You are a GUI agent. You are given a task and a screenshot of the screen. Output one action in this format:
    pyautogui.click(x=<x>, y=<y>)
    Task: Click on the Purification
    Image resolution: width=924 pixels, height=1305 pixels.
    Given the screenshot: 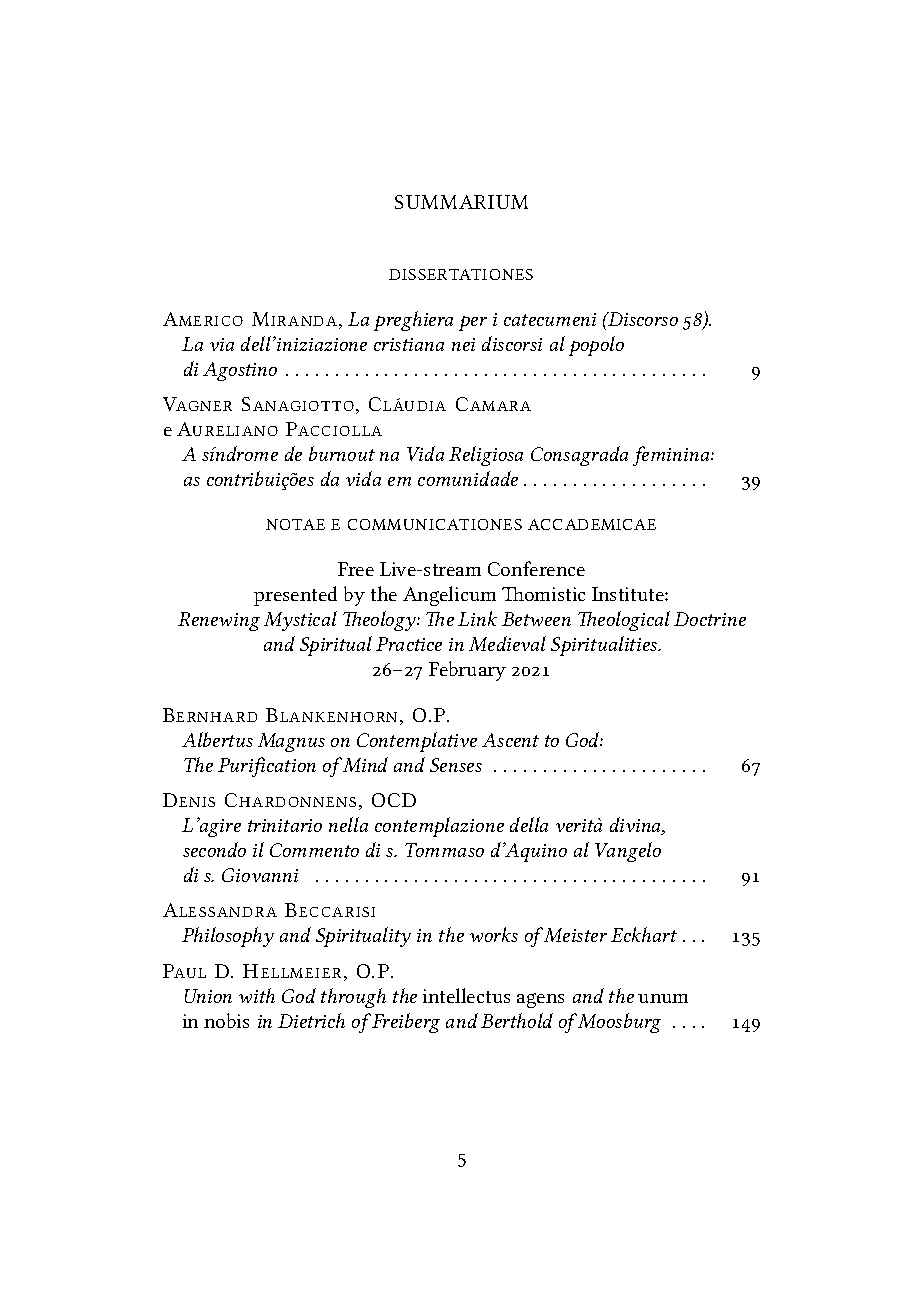 What is the action you would take?
    pyautogui.click(x=267, y=767)
